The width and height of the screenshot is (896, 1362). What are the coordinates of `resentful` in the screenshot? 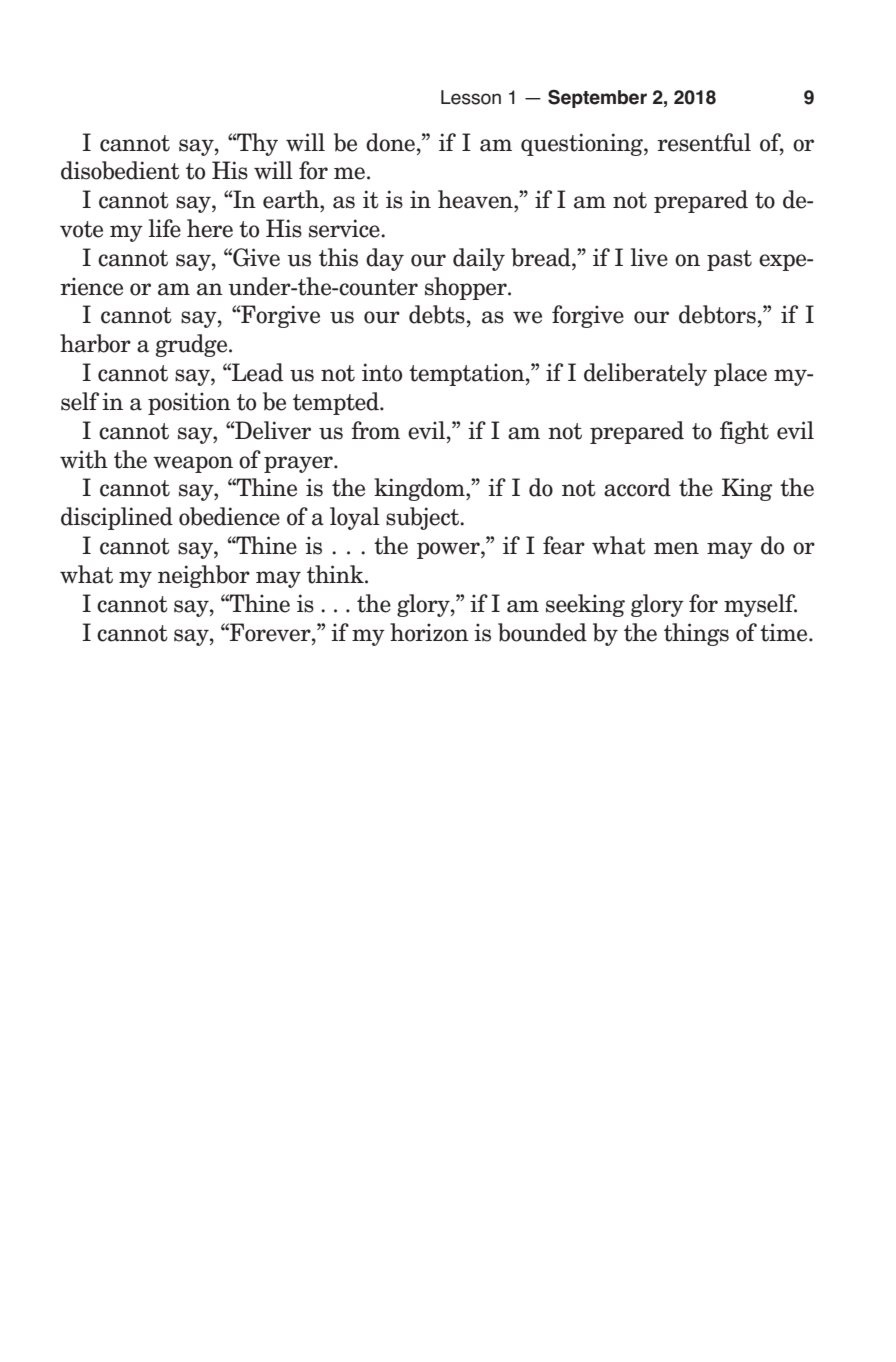 It's located at (704, 142).
